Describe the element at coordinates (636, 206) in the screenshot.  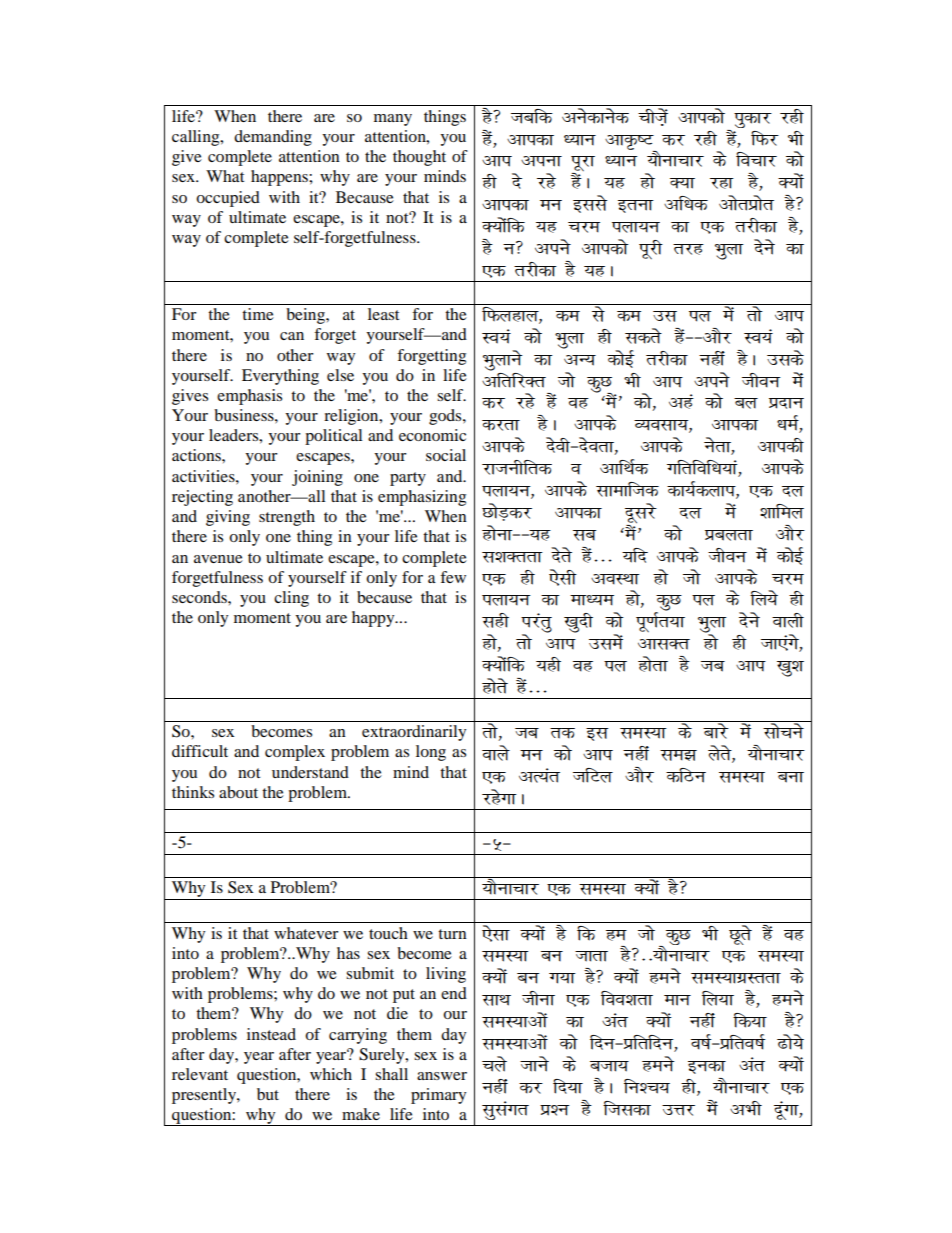
I see `bruk` at that location.
